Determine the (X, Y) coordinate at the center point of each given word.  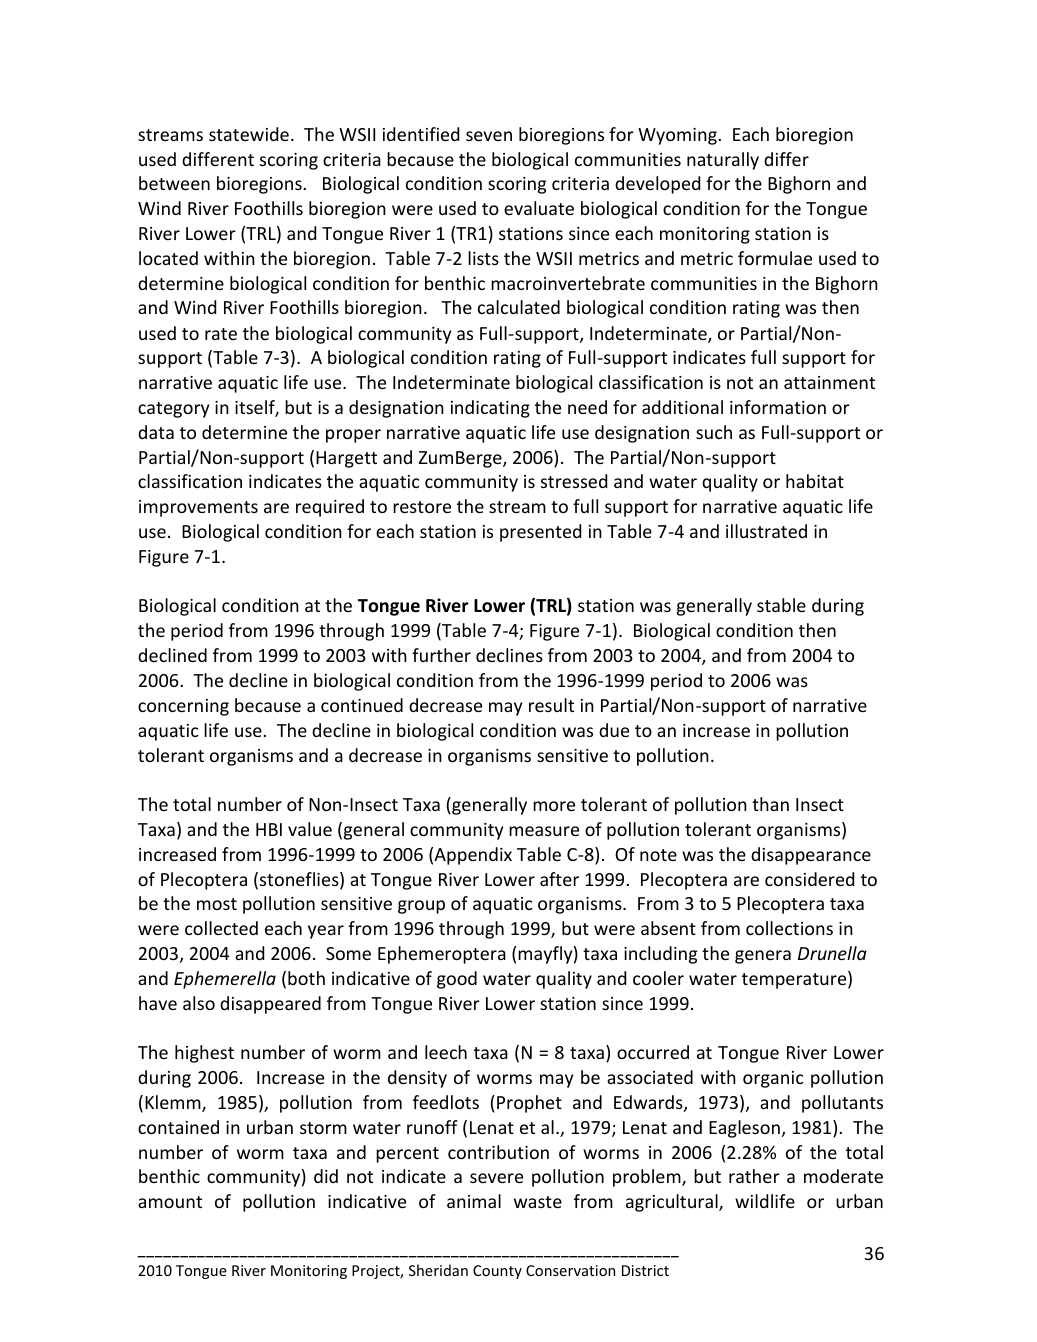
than (770, 804)
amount (170, 1202)
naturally (723, 161)
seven (489, 136)
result (551, 705)
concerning (183, 707)
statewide (249, 134)
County (497, 1272)
